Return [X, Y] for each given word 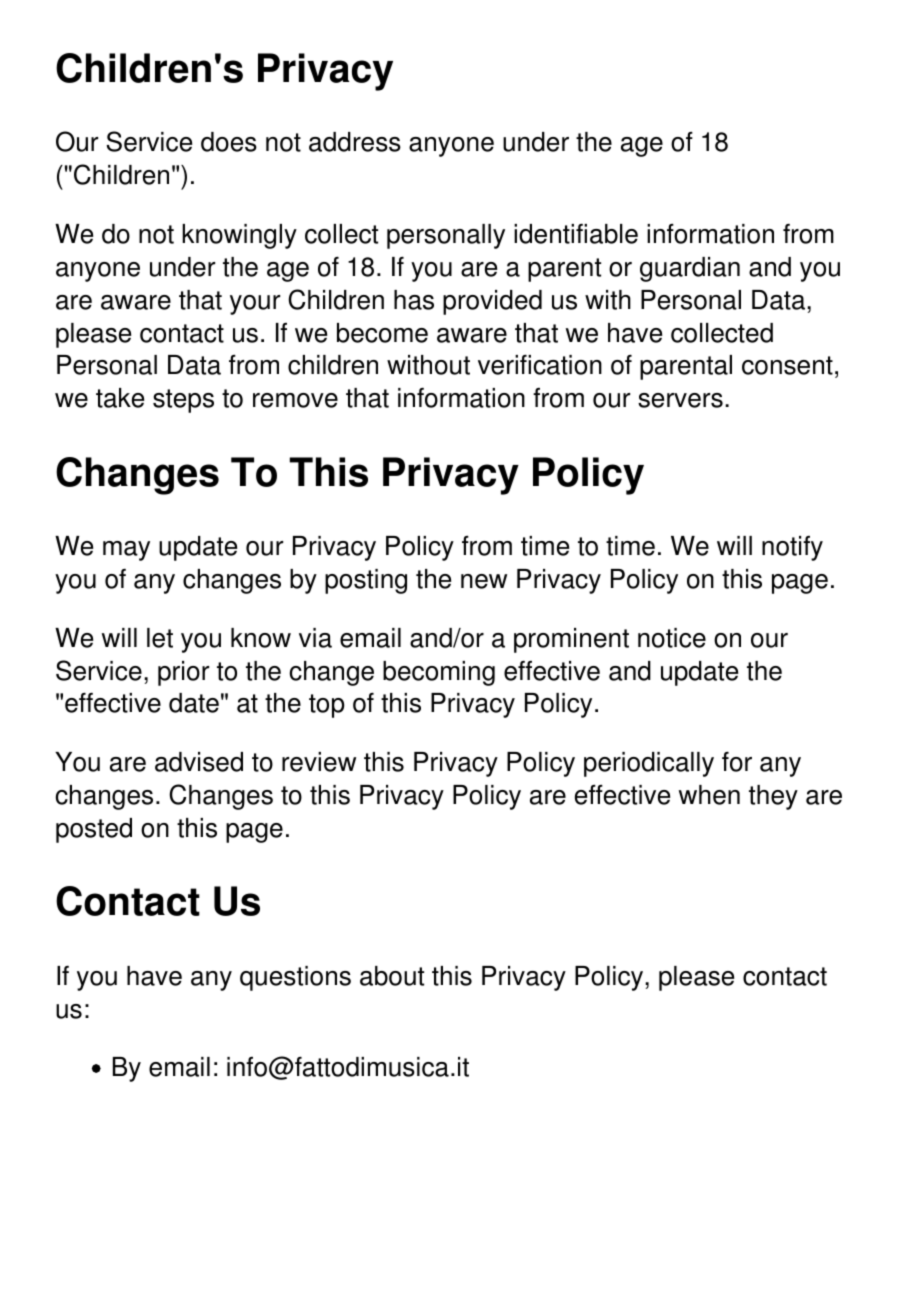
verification [540, 364]
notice [672, 638]
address [355, 142]
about [392, 976]
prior [183, 673]
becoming [439, 673]
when [709, 795]
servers [680, 400]
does [229, 142]
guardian [690, 269]
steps [183, 401]
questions [295, 978]
